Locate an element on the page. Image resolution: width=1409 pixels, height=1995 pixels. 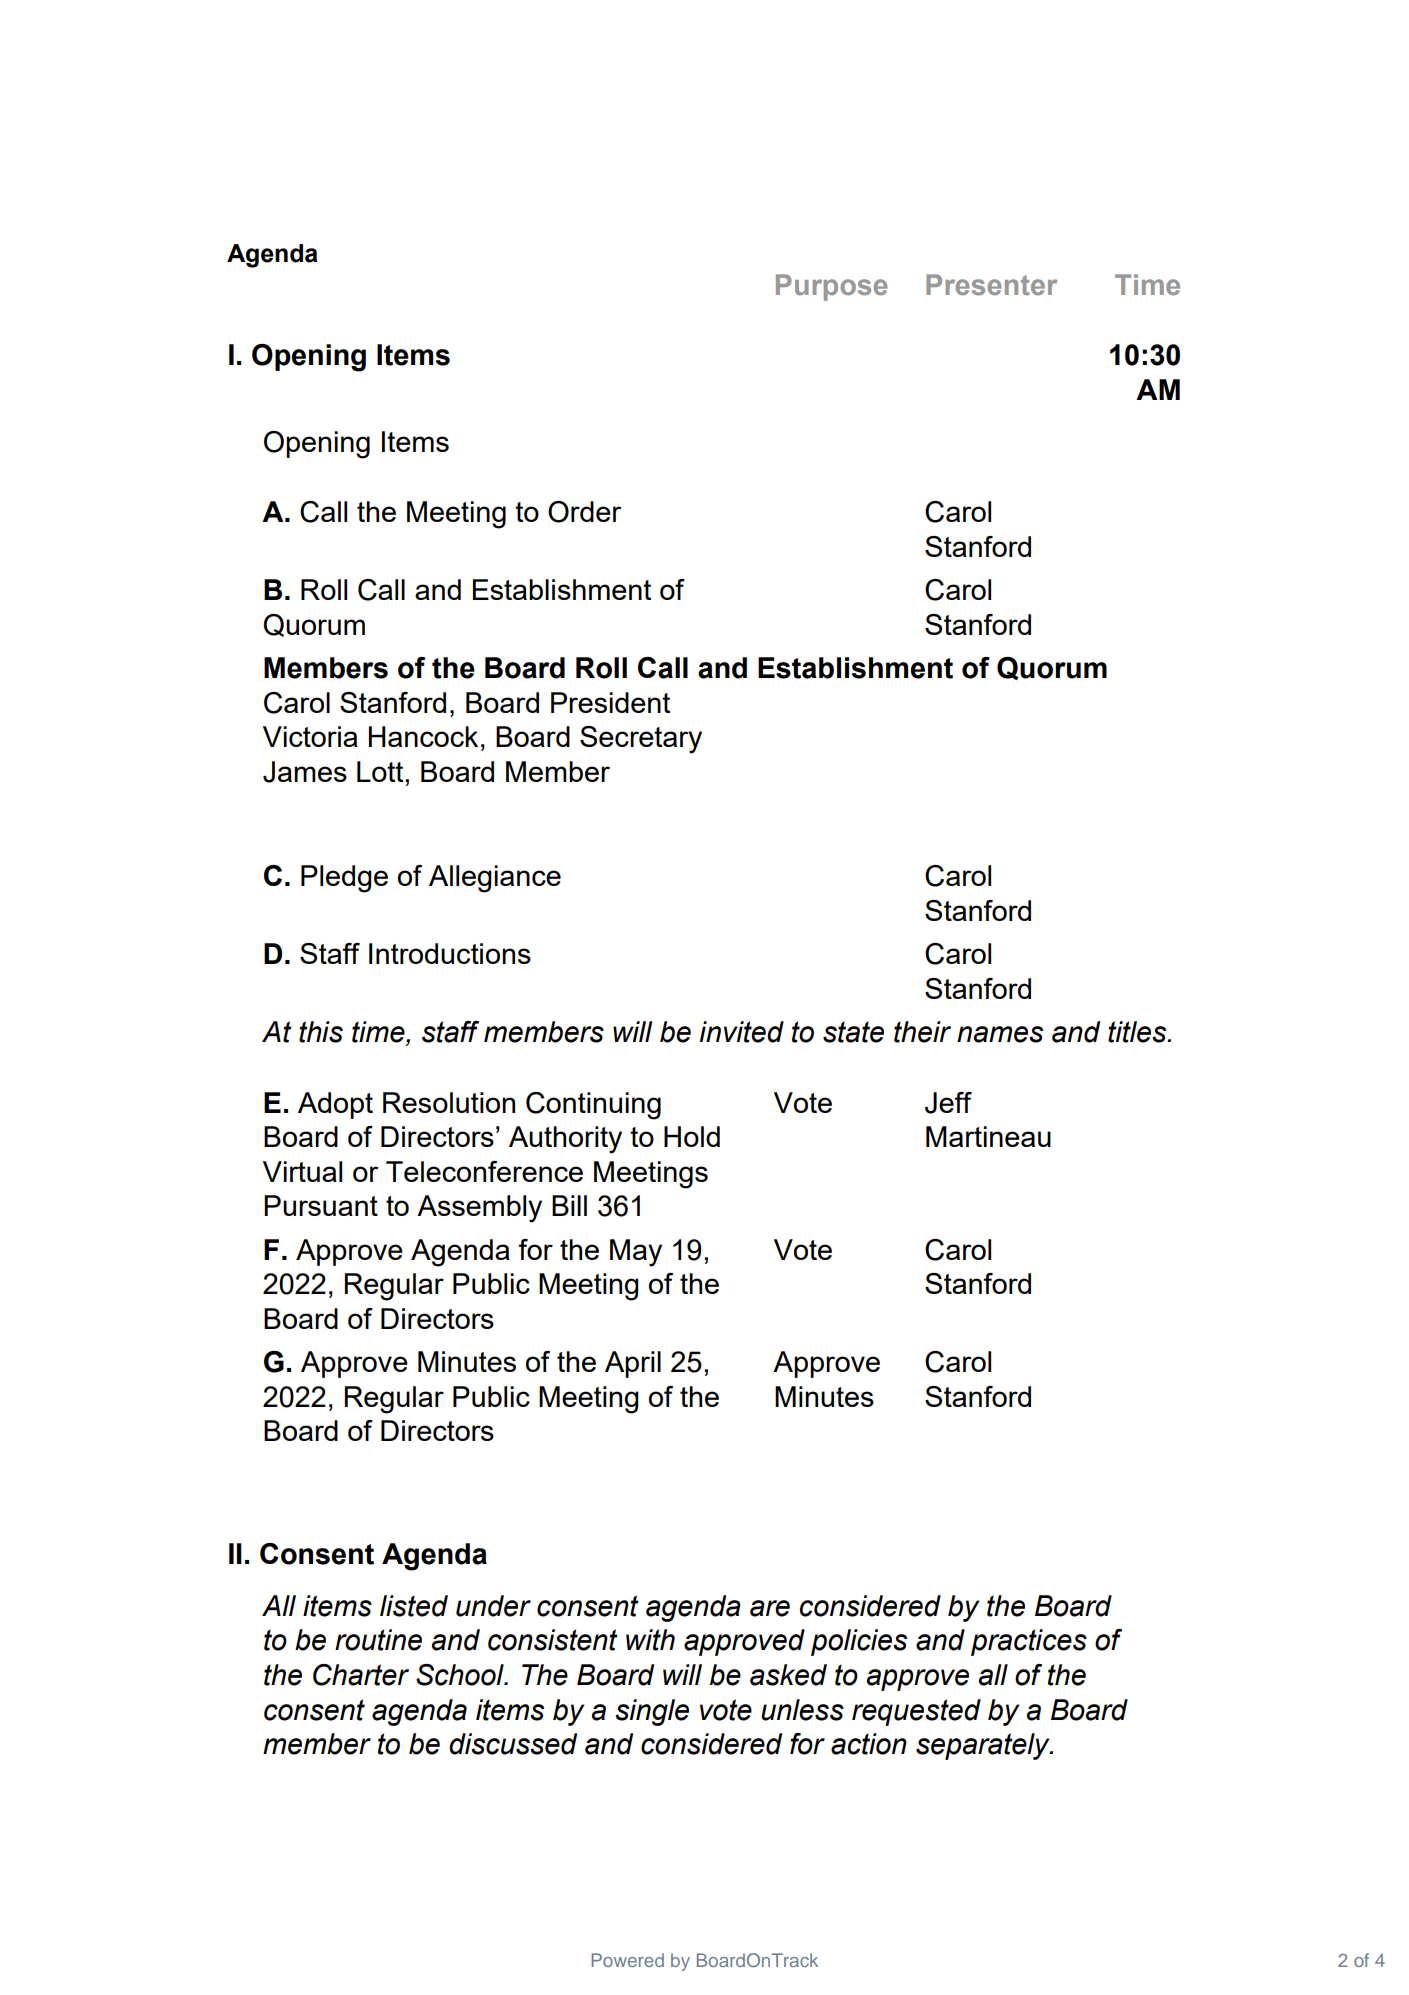
Powered is located at coordinates (627, 1960).
